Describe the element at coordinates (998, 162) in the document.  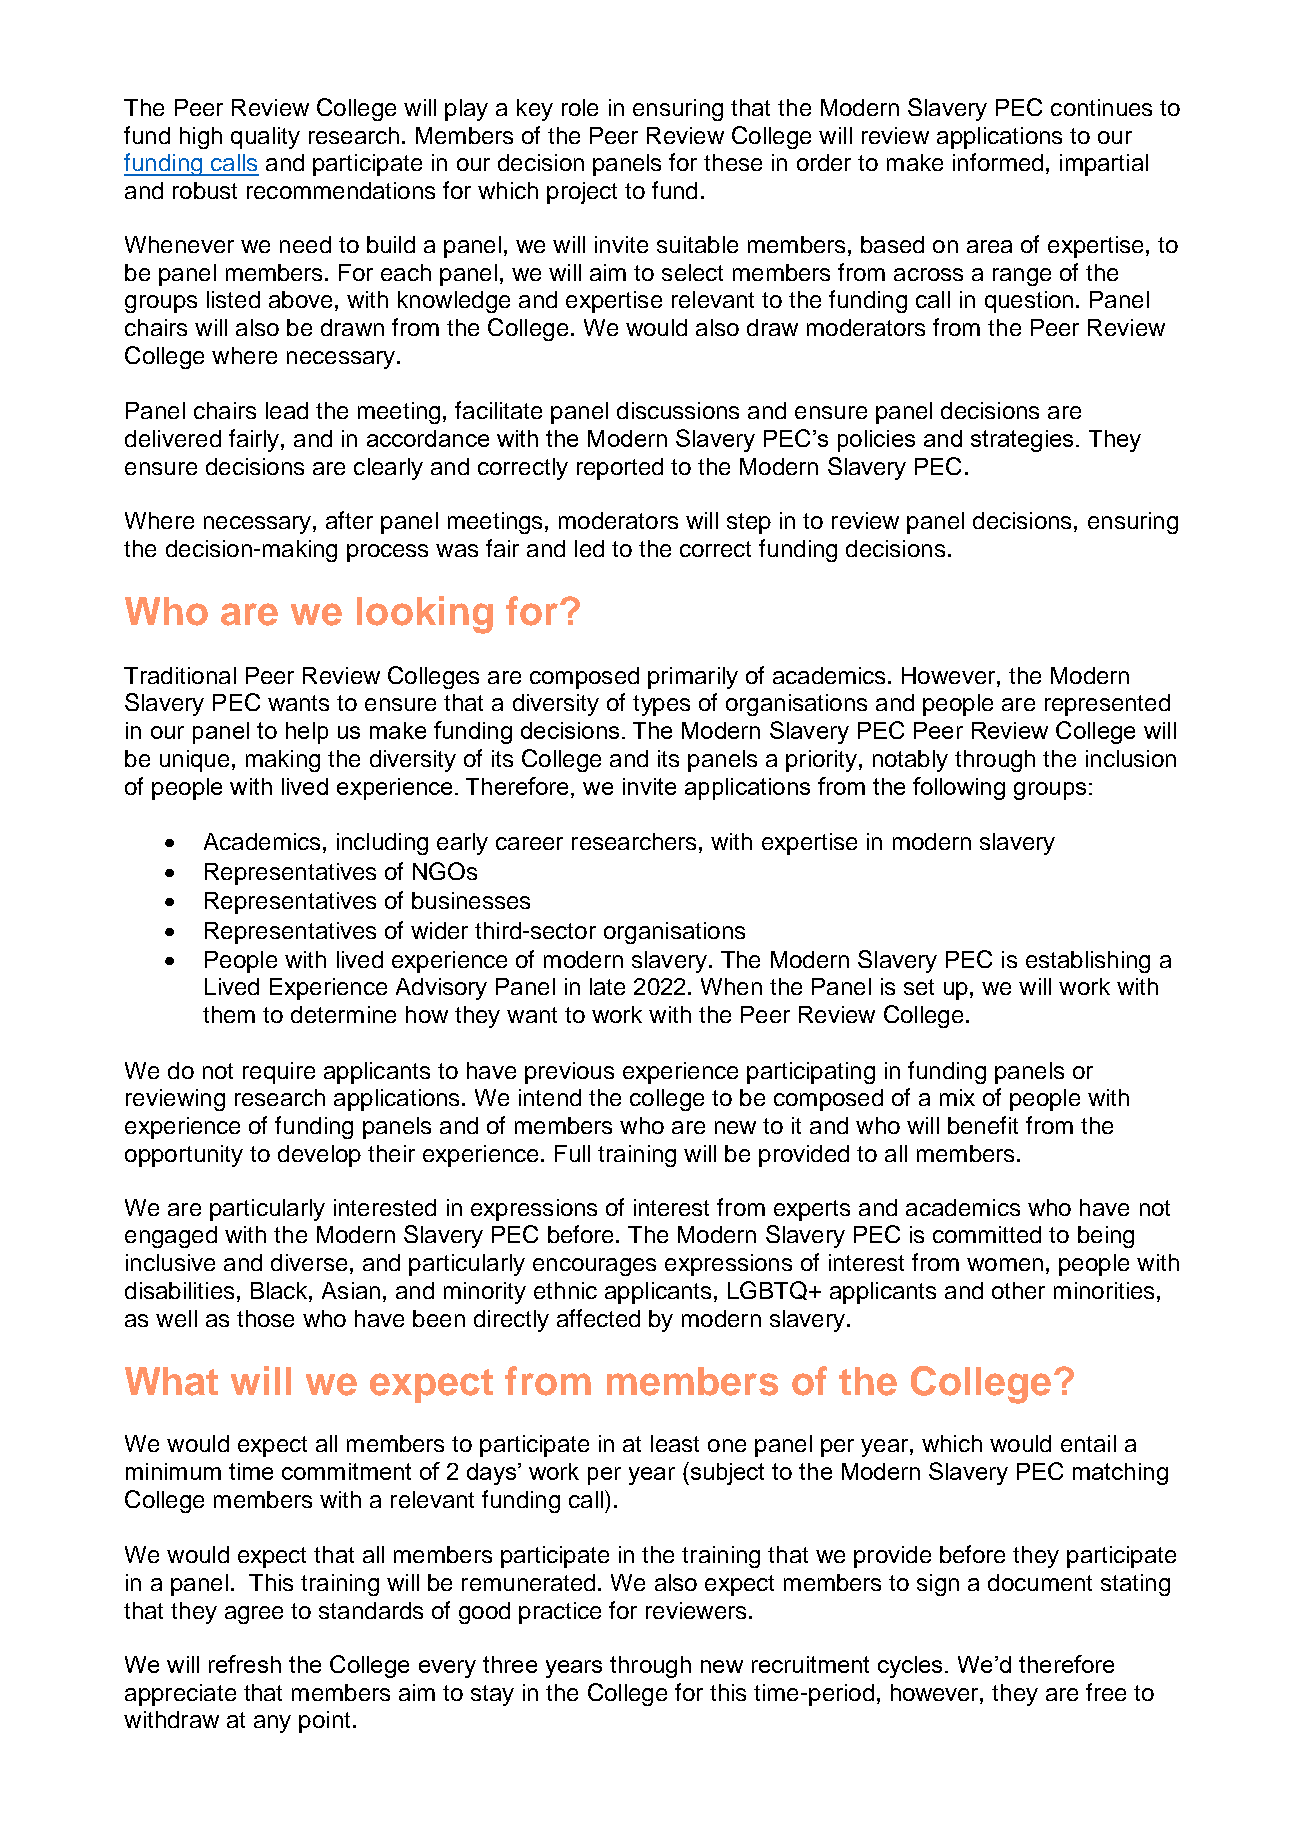
I see `informed` at that location.
